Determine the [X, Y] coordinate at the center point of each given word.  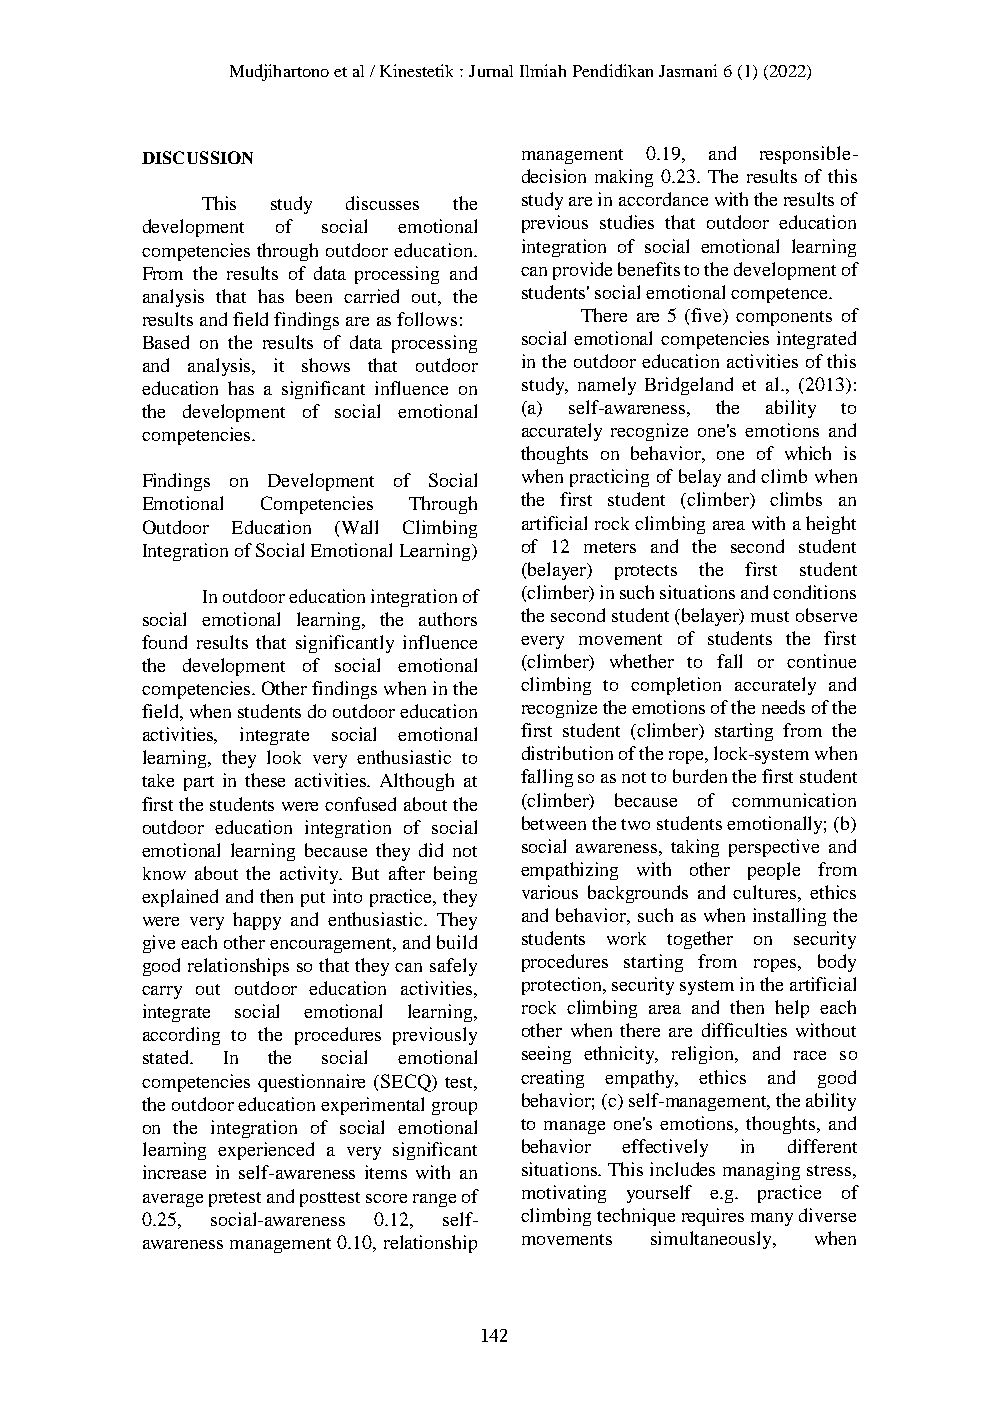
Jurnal [491, 71]
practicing [609, 478]
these [265, 780]
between [554, 823]
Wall [360, 527]
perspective [774, 848]
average [173, 1200]
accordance [663, 199]
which [808, 453]
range [434, 1200]
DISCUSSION [197, 157]
